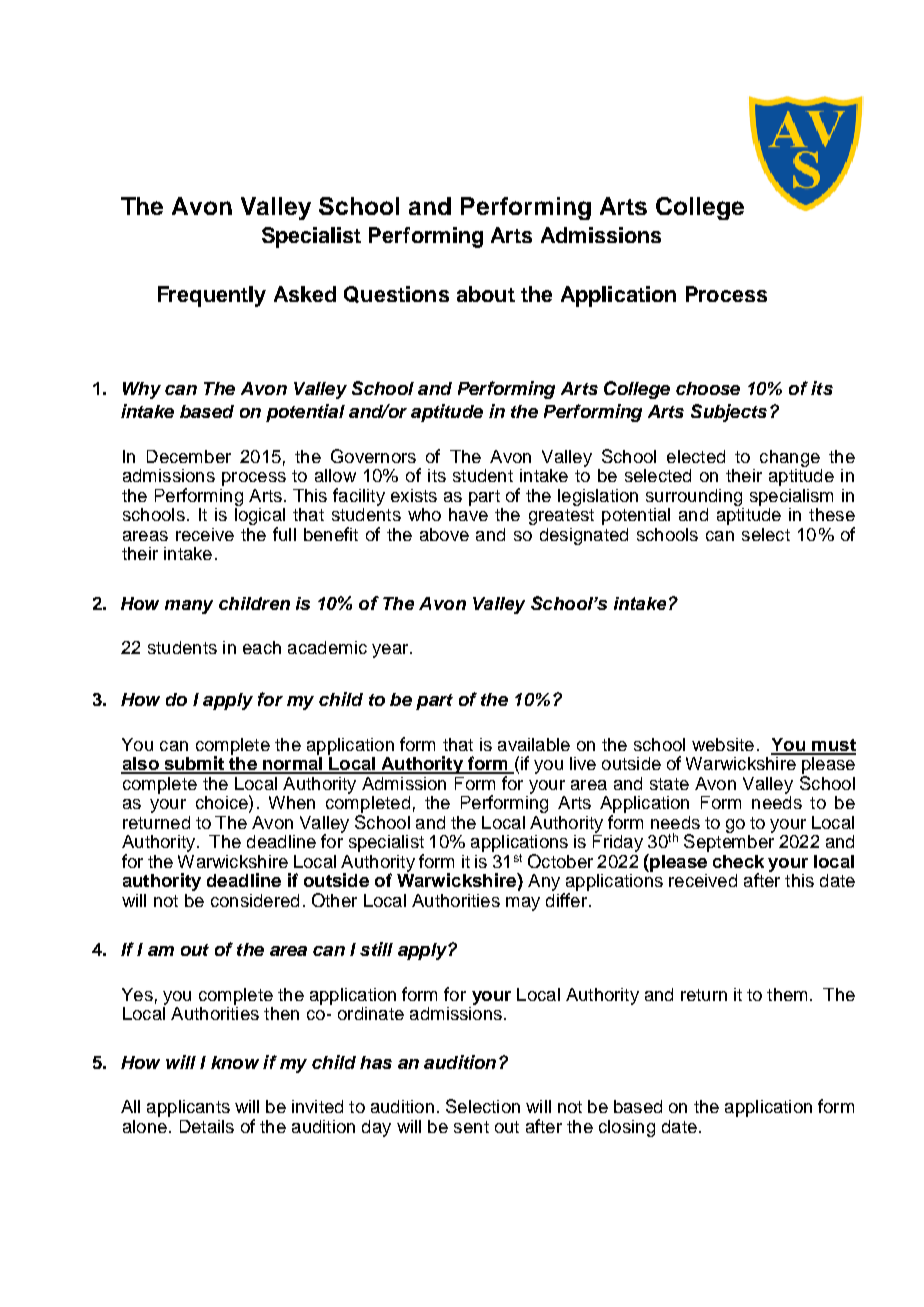 The width and height of the page is (924, 1307). What do you see at coordinates (708, 388) in the page?
I see `choose` at bounding box center [708, 388].
